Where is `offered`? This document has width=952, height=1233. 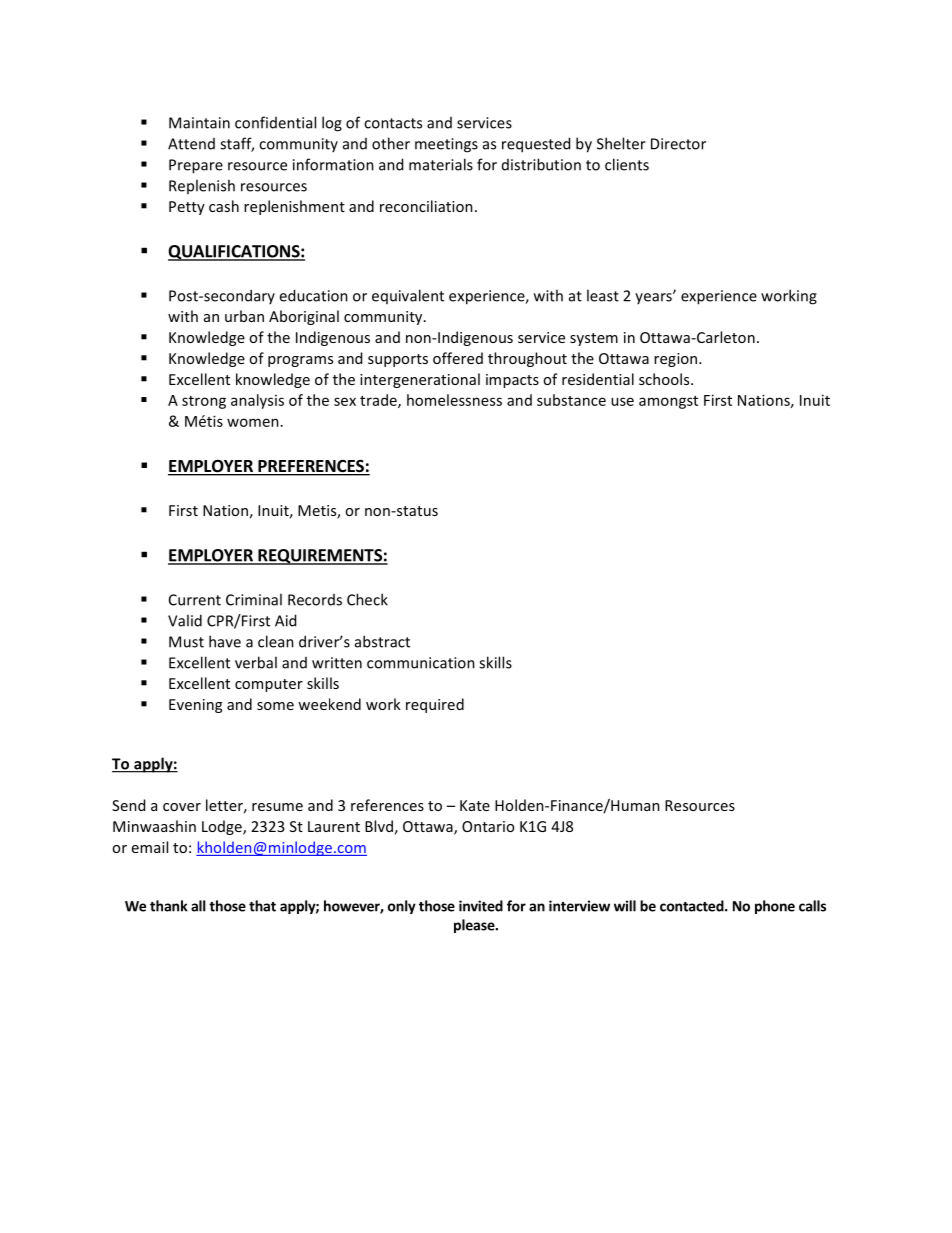
offered is located at coordinates (458, 358).
